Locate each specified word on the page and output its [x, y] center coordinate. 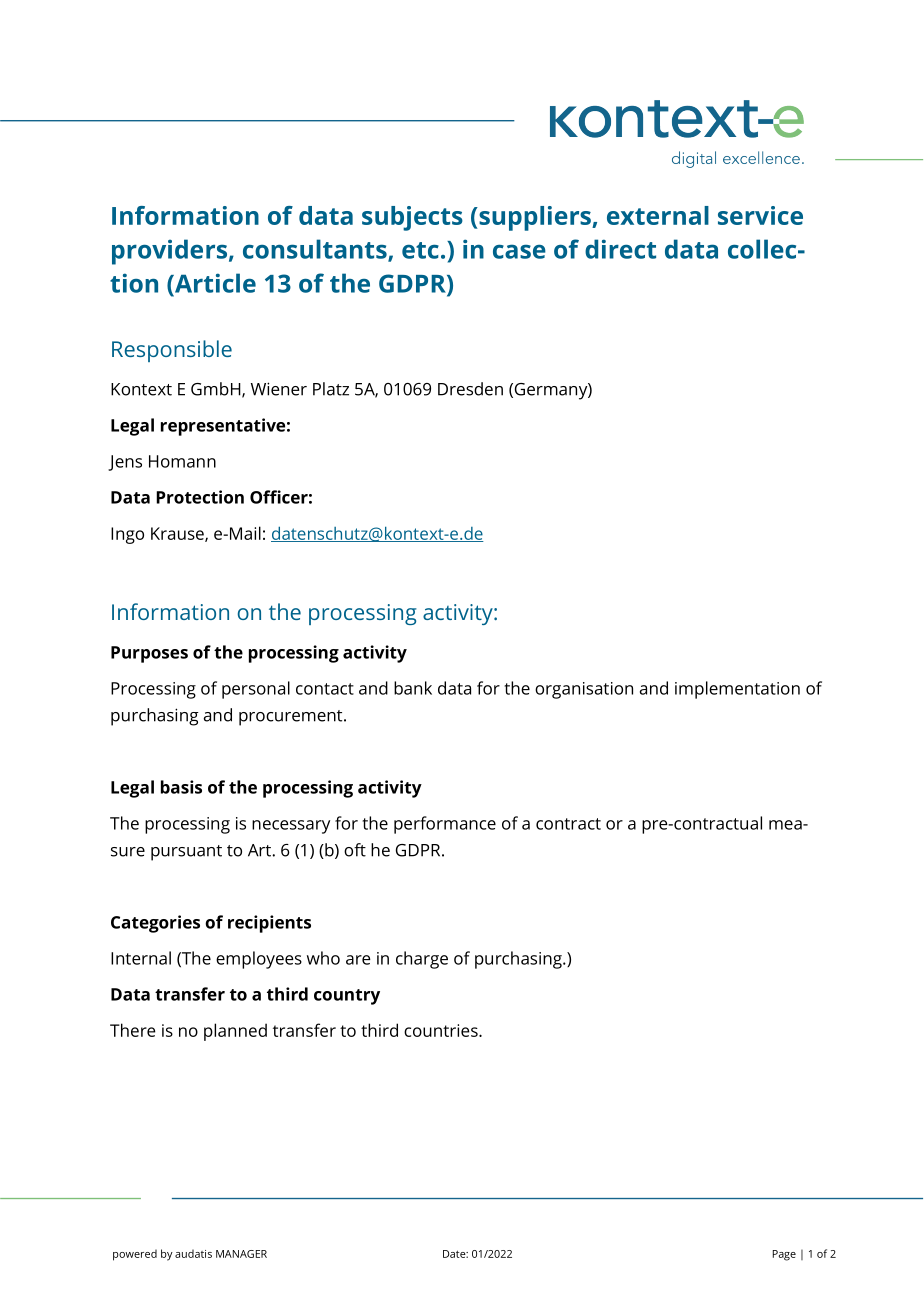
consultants [316, 250]
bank [413, 688]
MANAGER [241, 1254]
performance [445, 825]
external [658, 215]
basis [181, 787]
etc [420, 250]
